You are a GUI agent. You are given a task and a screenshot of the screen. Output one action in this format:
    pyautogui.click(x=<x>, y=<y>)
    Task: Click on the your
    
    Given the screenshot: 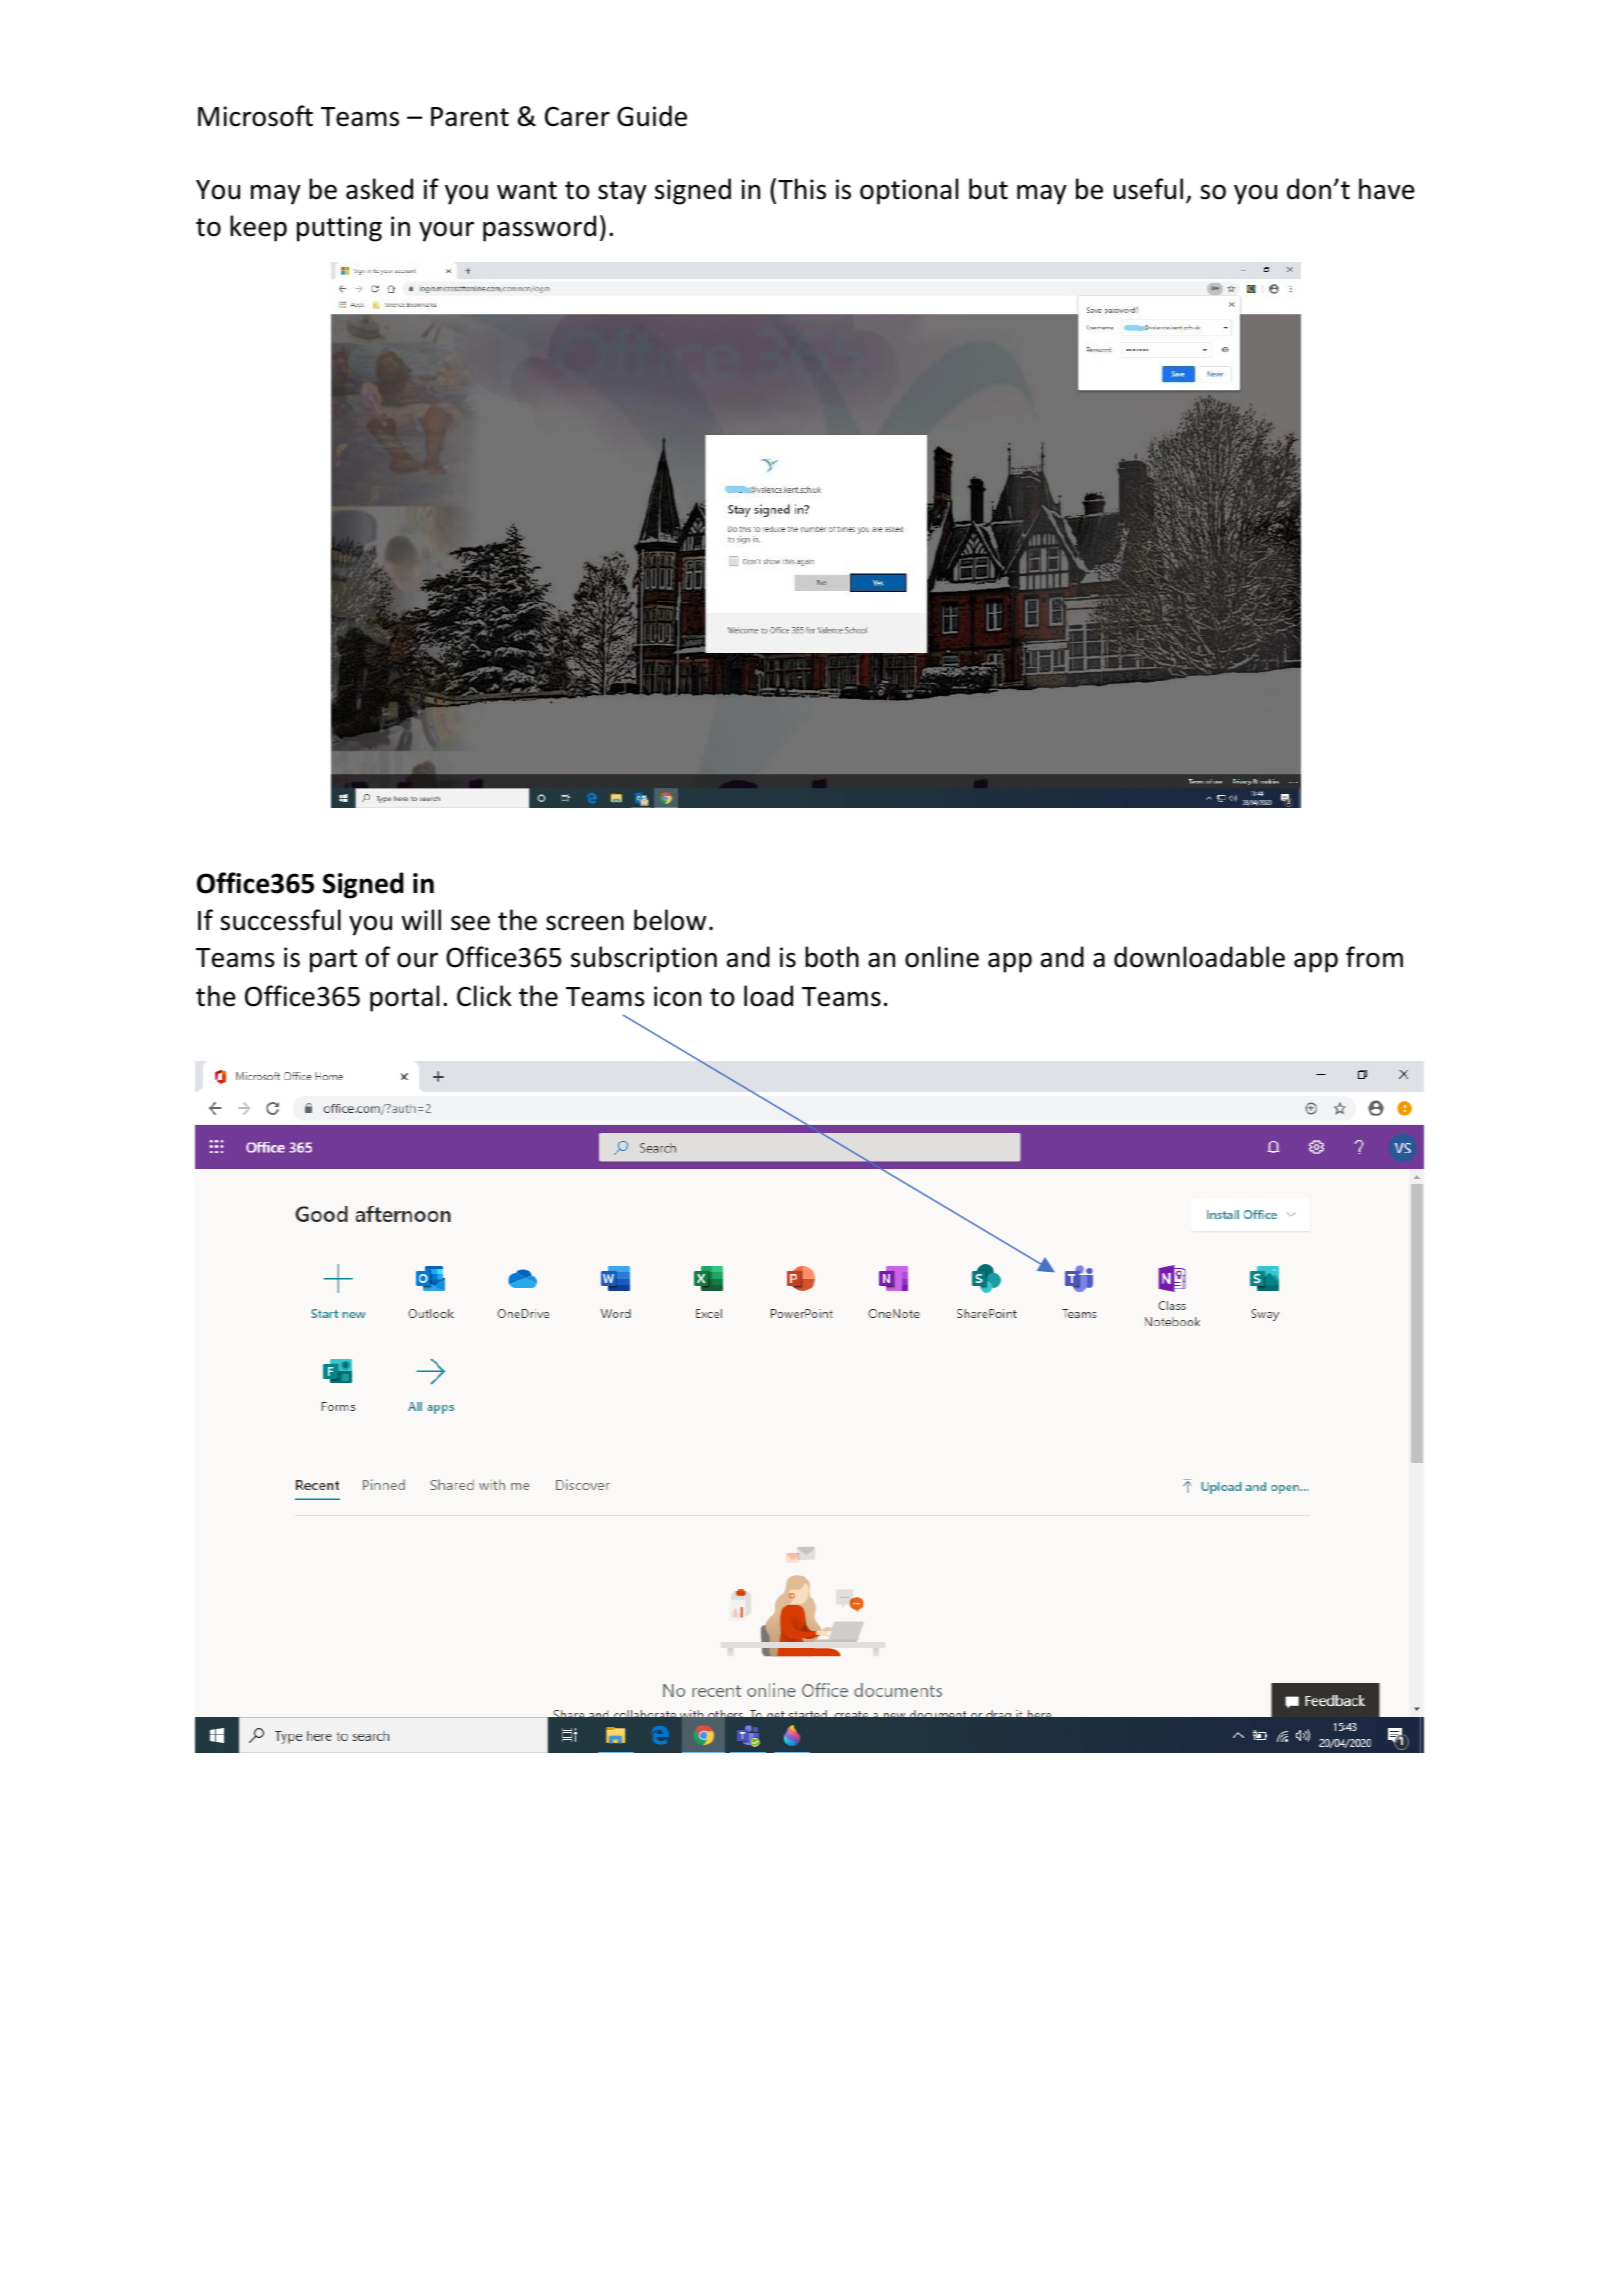 What is the action you would take?
    pyautogui.click(x=446, y=231)
